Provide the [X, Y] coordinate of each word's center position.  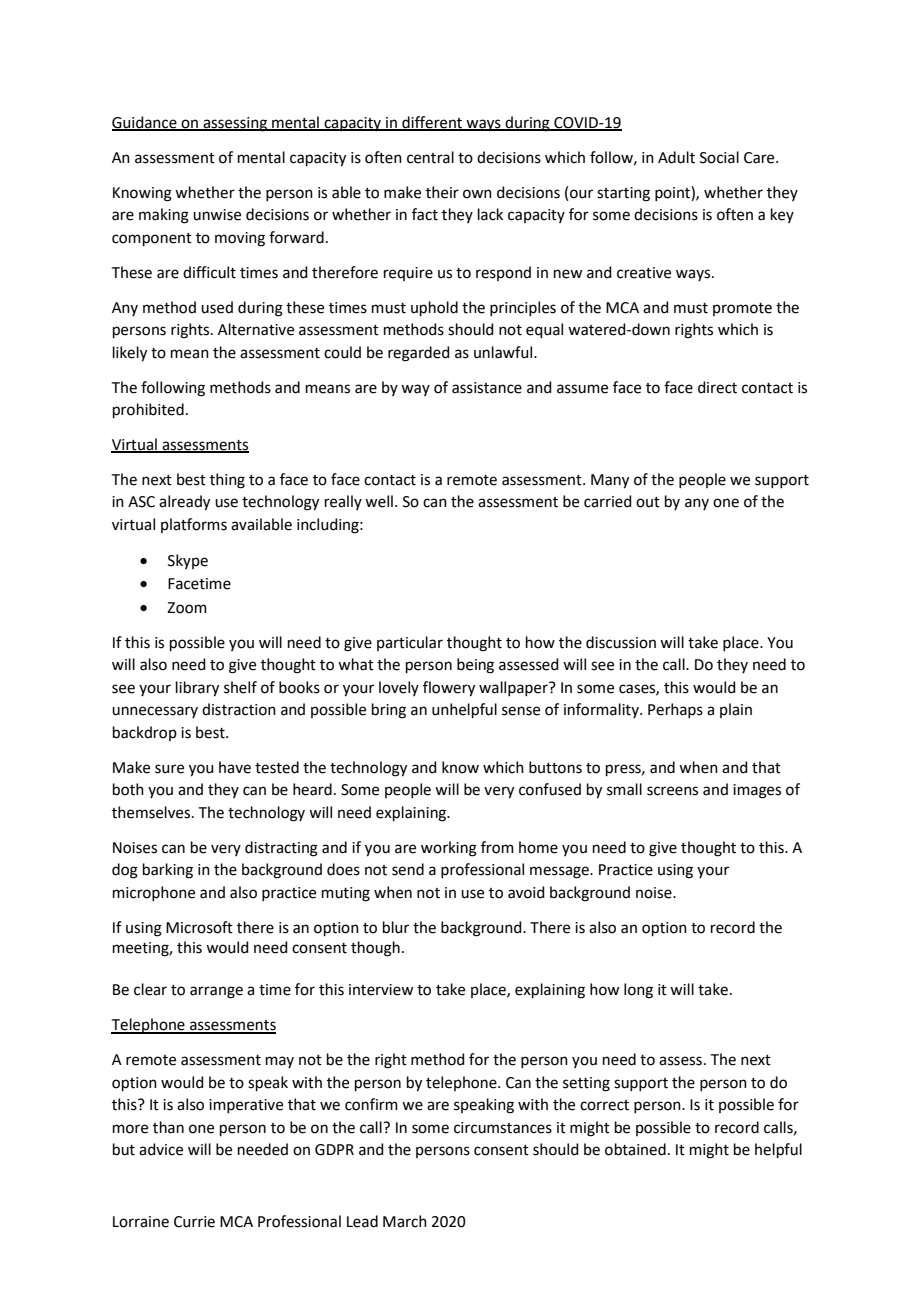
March [405, 1221]
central [430, 157]
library [197, 689]
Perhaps [675, 710]
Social [719, 157]
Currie [194, 1222]
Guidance [145, 123]
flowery [449, 689]
